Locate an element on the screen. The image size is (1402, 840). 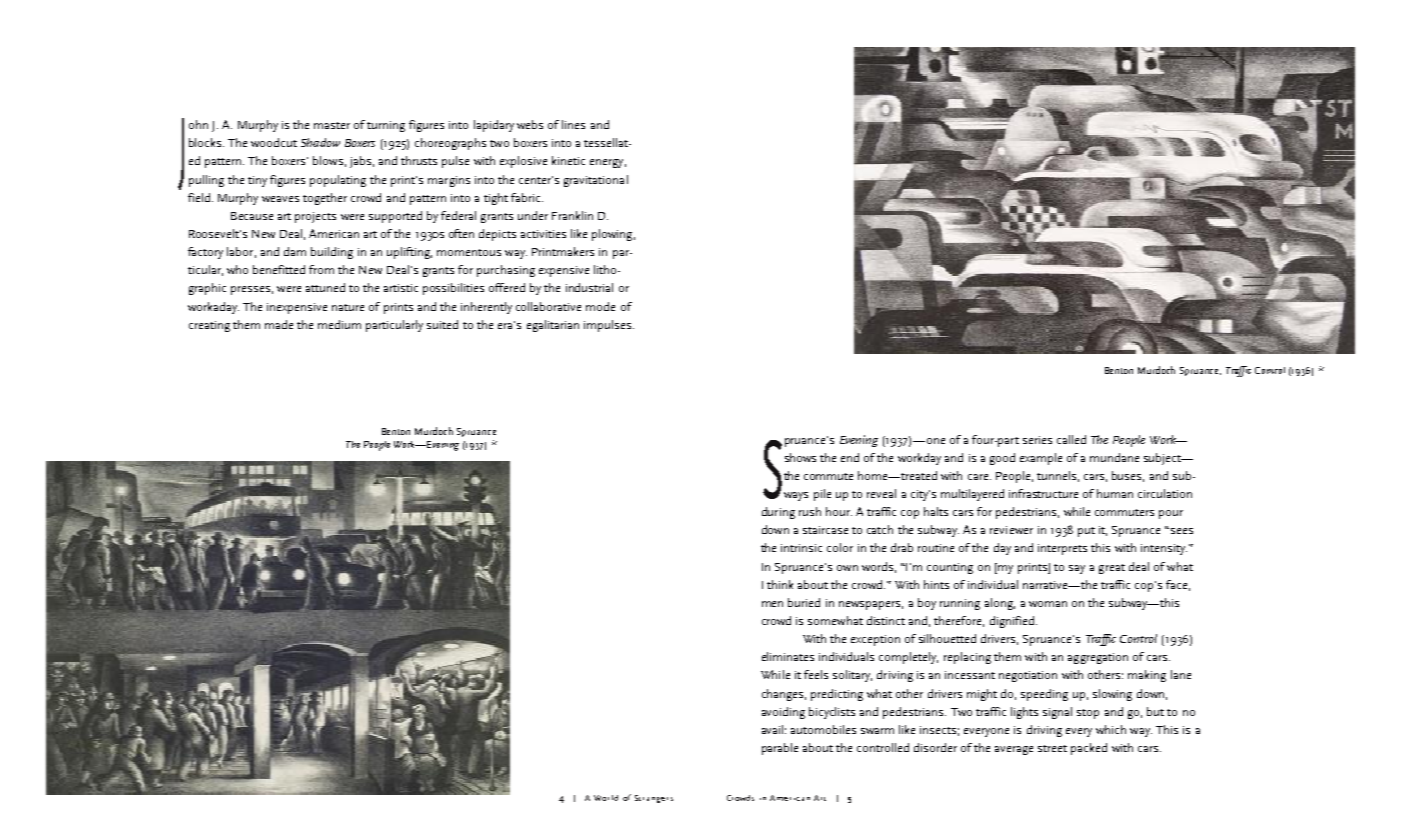
example is located at coordinates (1041, 459).
